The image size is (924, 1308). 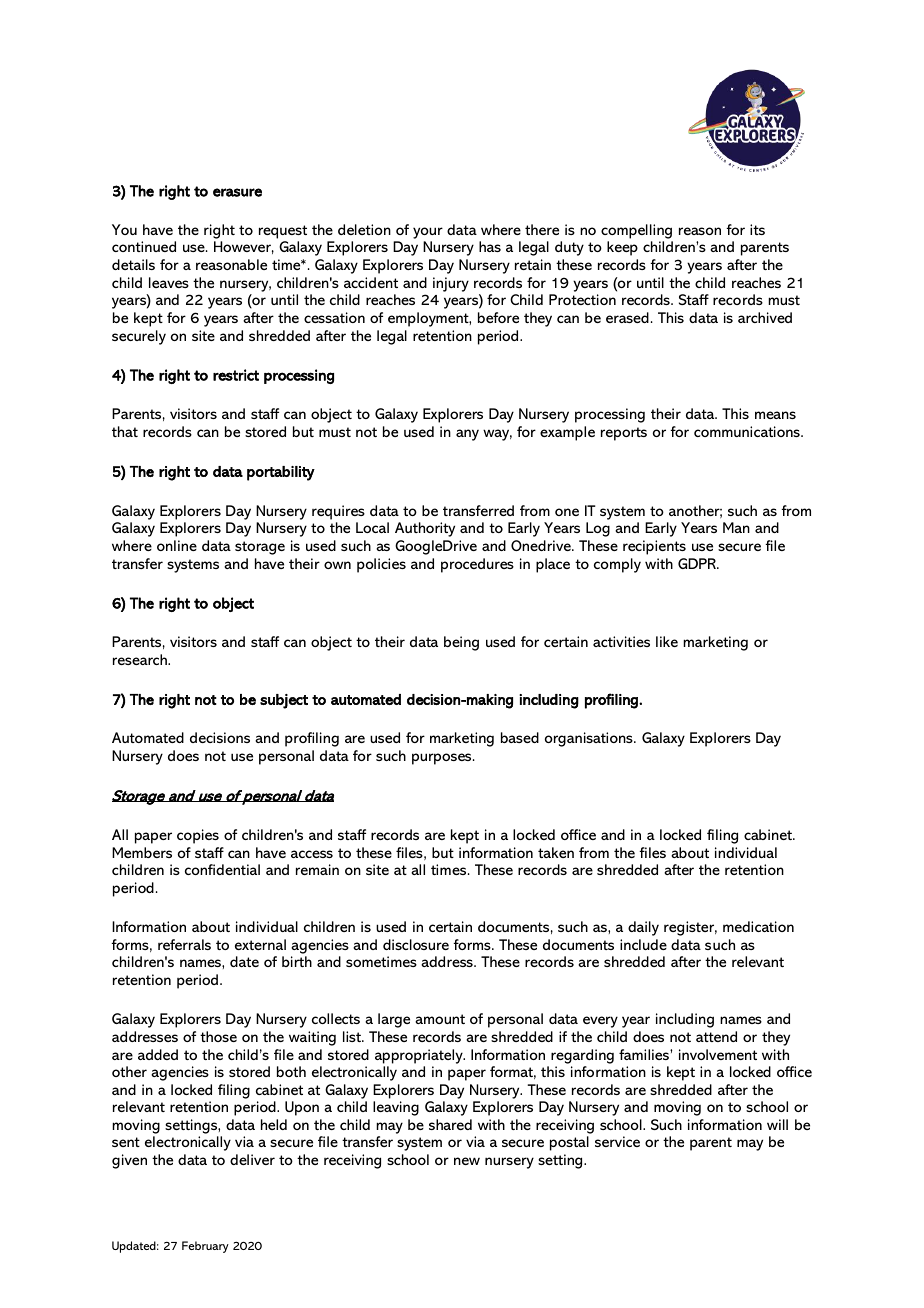 I want to click on service, so click(x=617, y=1141).
